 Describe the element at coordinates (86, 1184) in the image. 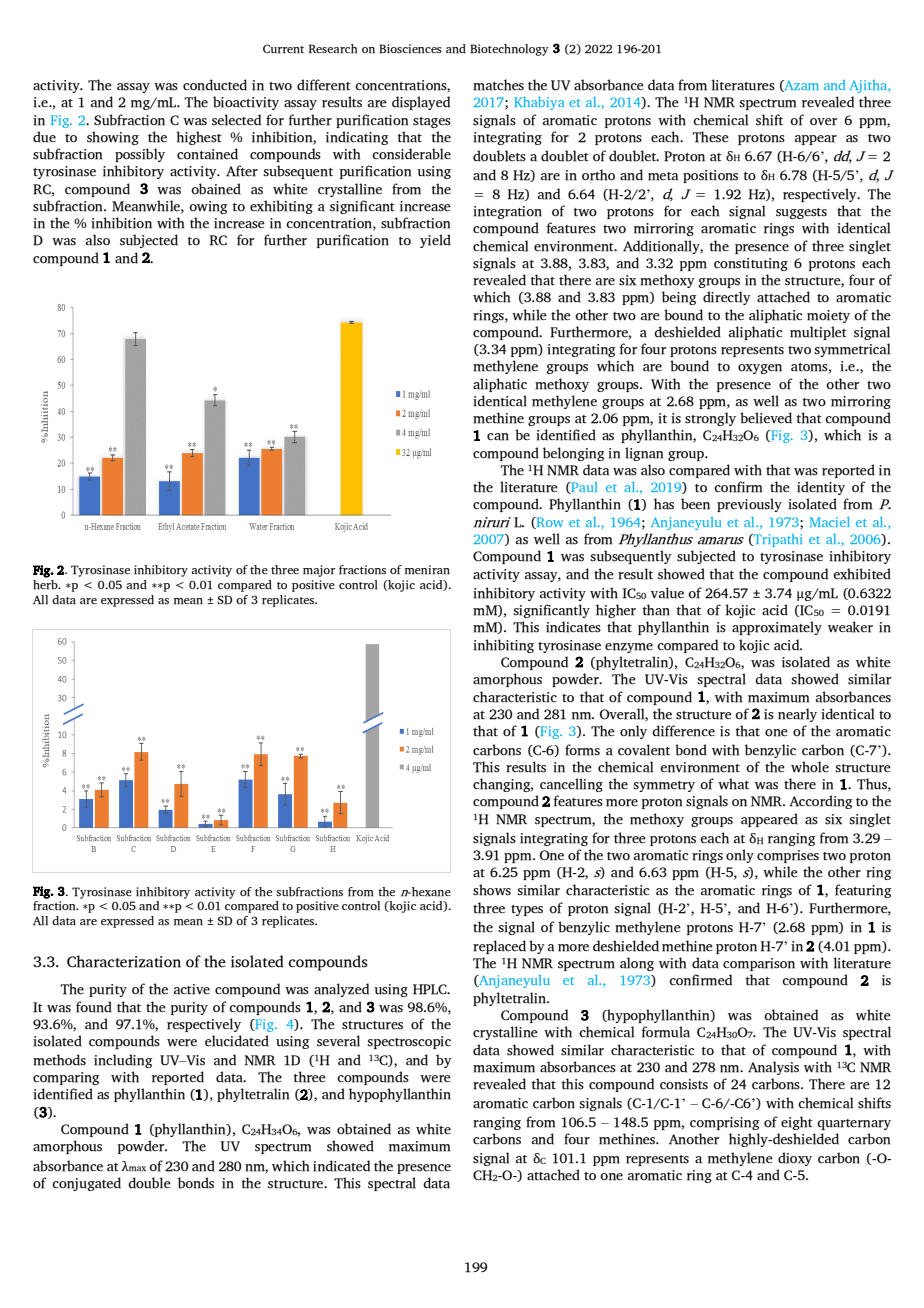

I see `conjugated` at that location.
